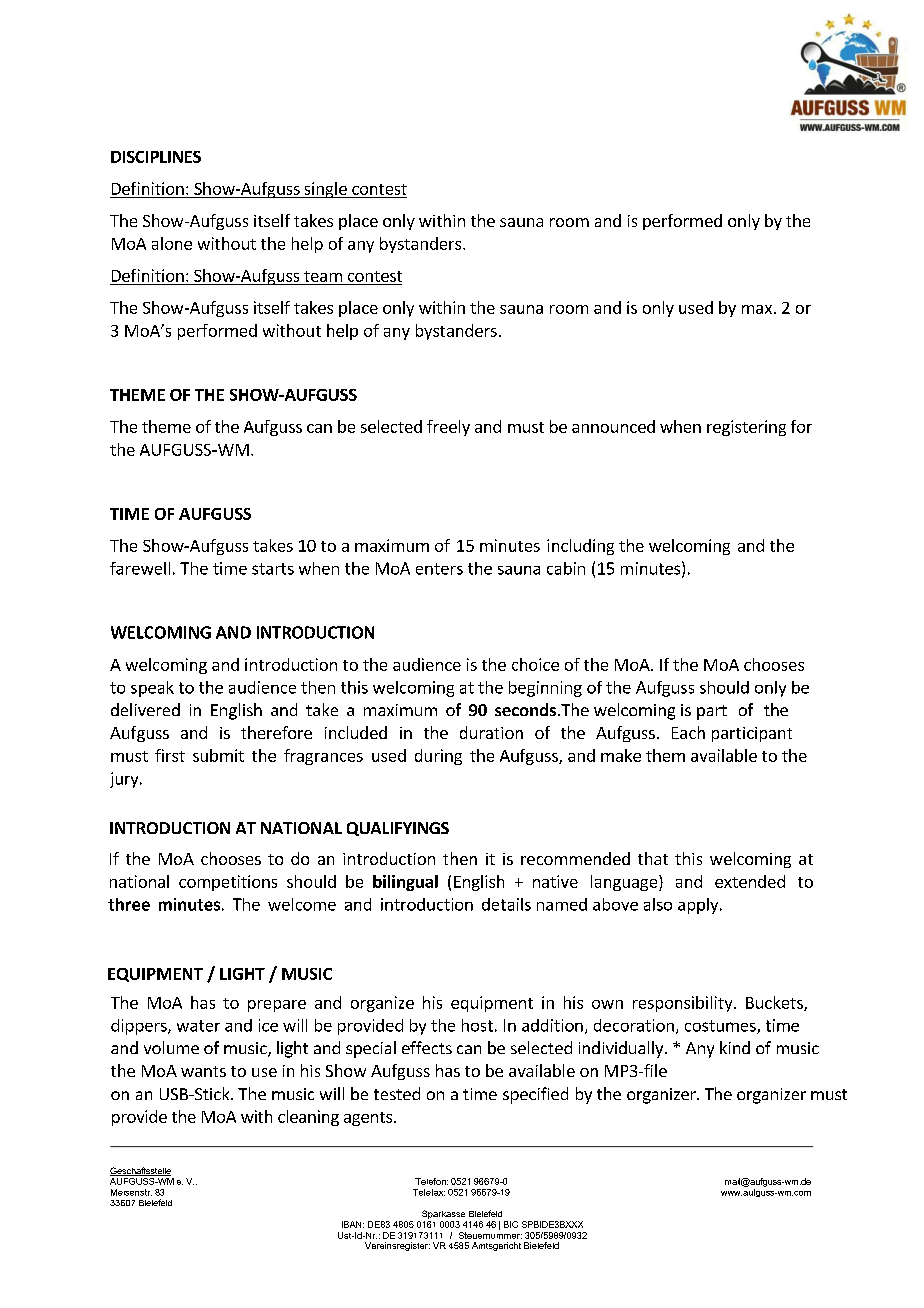 This page has width=924, height=1308. What do you see at coordinates (152, 689) in the page?
I see `speak` at bounding box center [152, 689].
